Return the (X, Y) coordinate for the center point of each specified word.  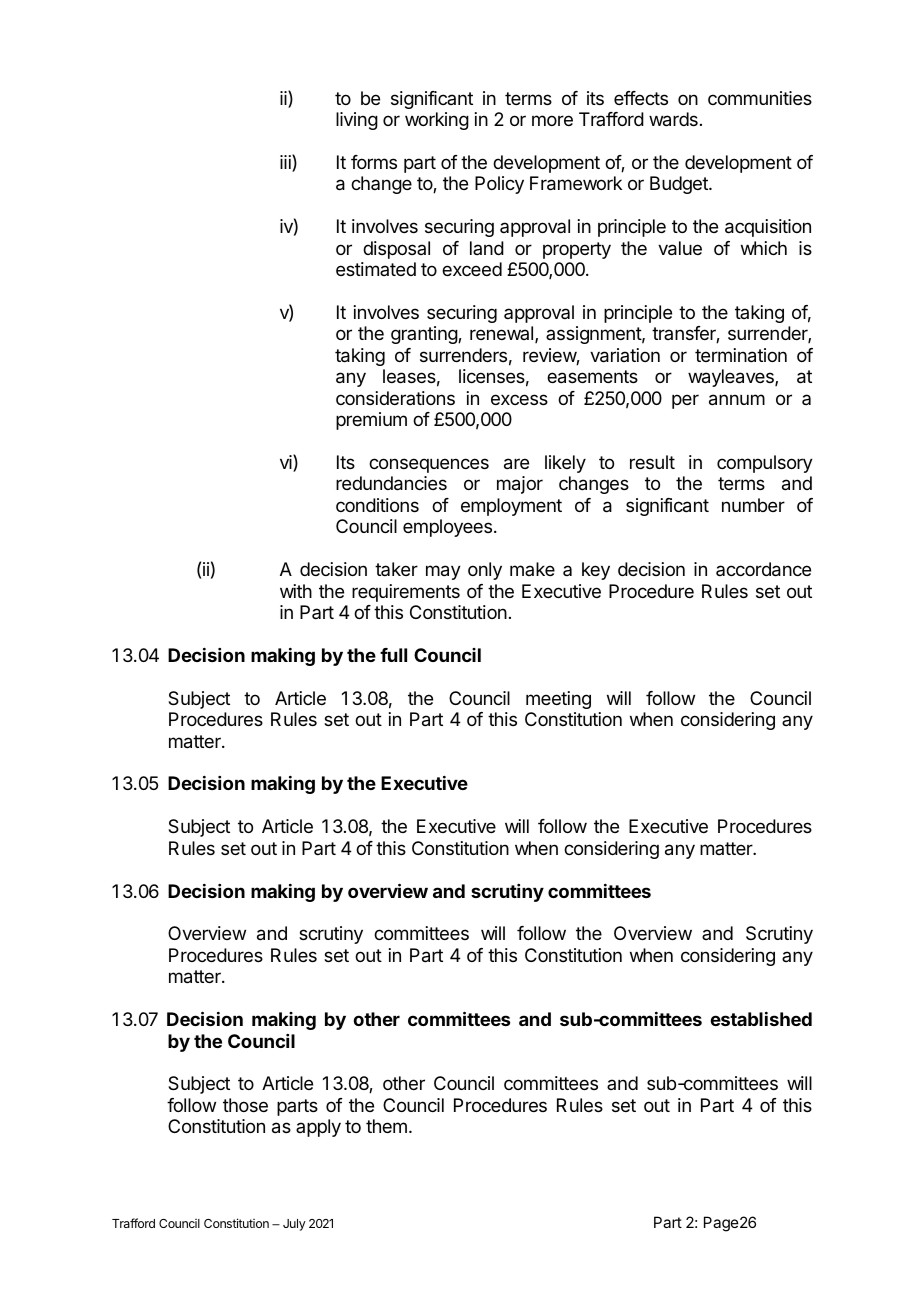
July (294, 1225)
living (357, 121)
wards (673, 119)
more (552, 120)
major (520, 485)
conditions (377, 505)
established (761, 1019)
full (393, 655)
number (753, 505)
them (386, 1126)
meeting (558, 700)
